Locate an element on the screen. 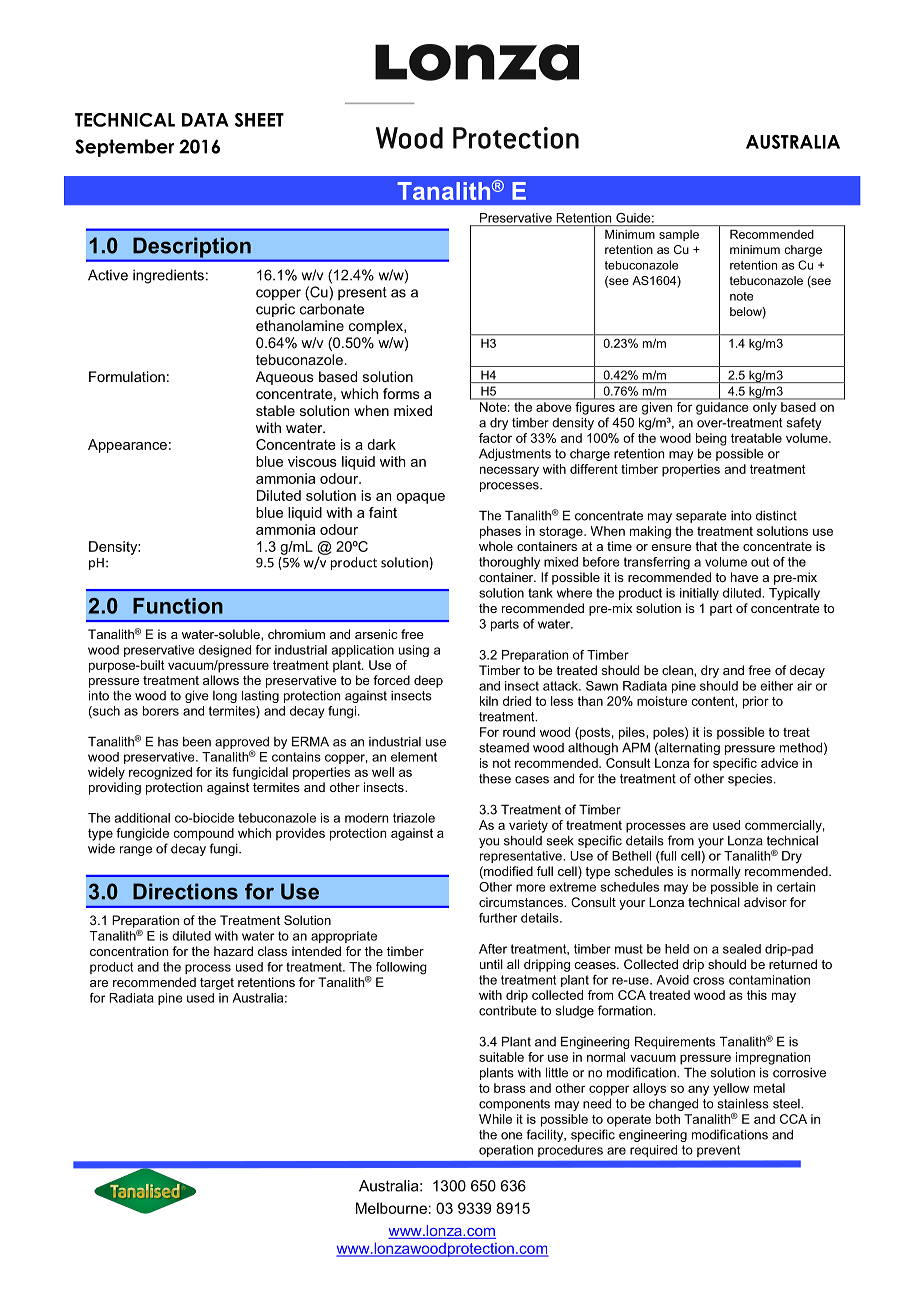 This screenshot has width=924, height=1308. deep is located at coordinates (428, 681).
